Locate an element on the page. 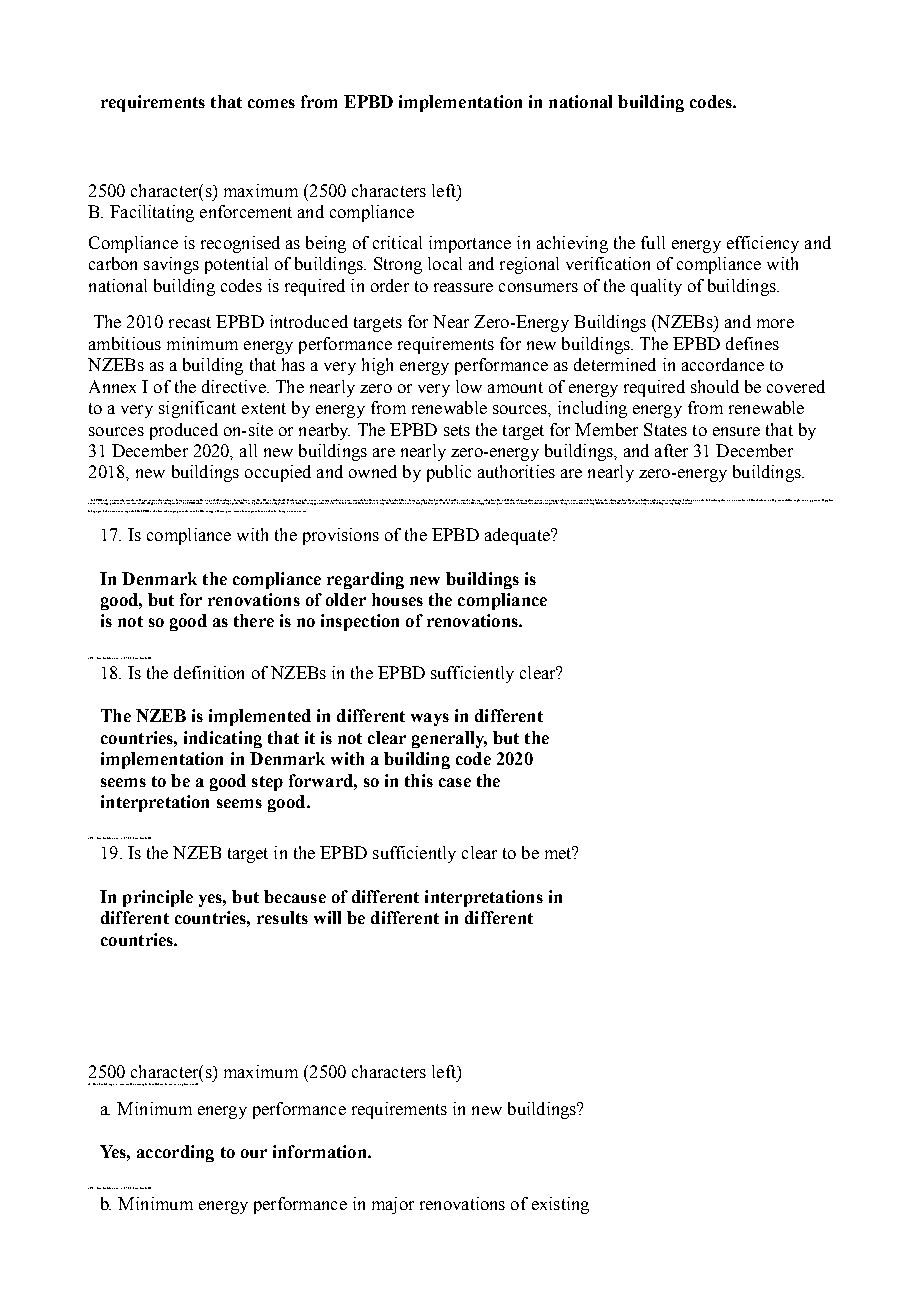  principle is located at coordinates (158, 898).
